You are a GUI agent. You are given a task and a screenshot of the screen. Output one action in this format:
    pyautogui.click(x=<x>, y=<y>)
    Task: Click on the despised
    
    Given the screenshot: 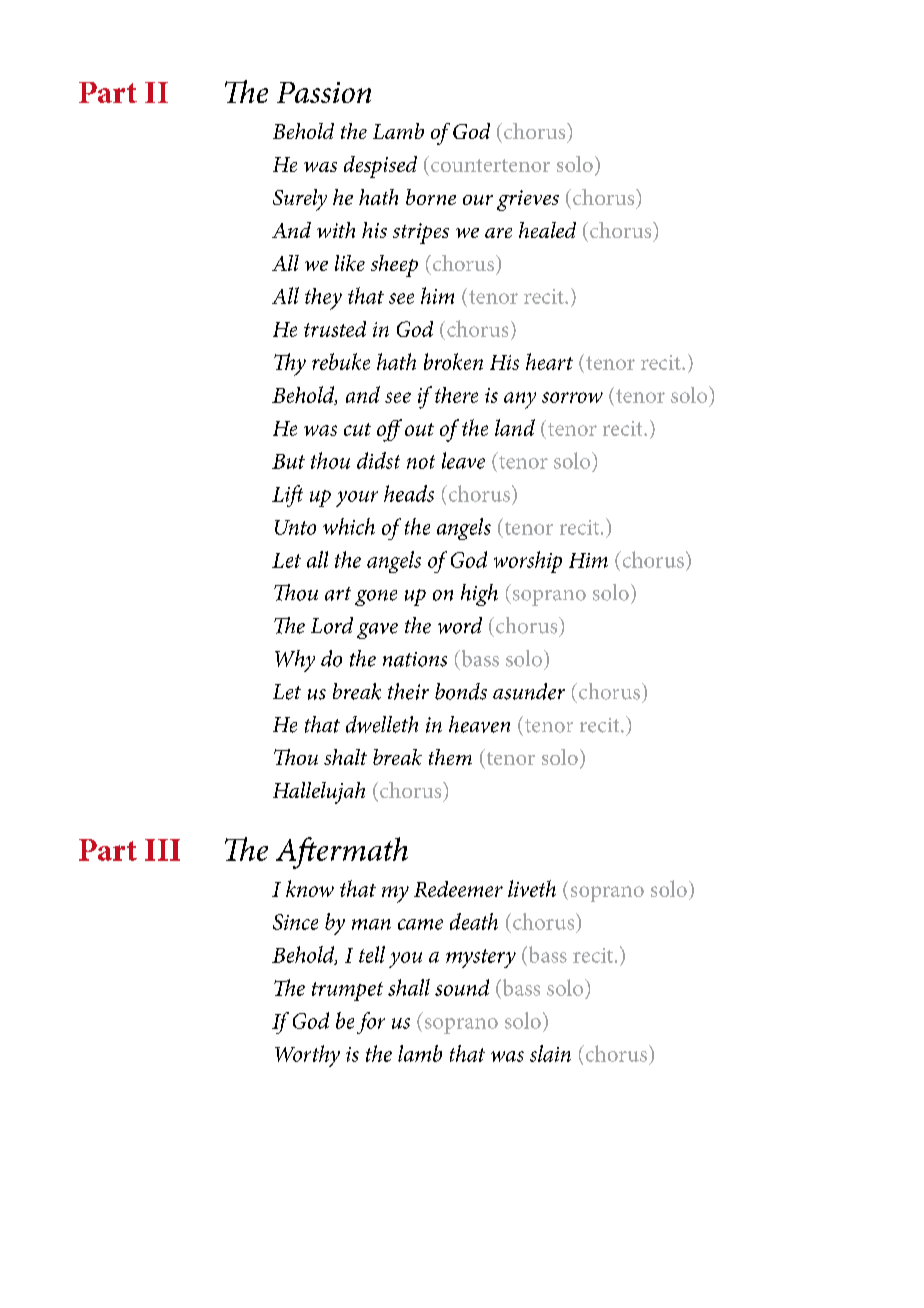 What is the action you would take?
    pyautogui.click(x=380, y=167)
